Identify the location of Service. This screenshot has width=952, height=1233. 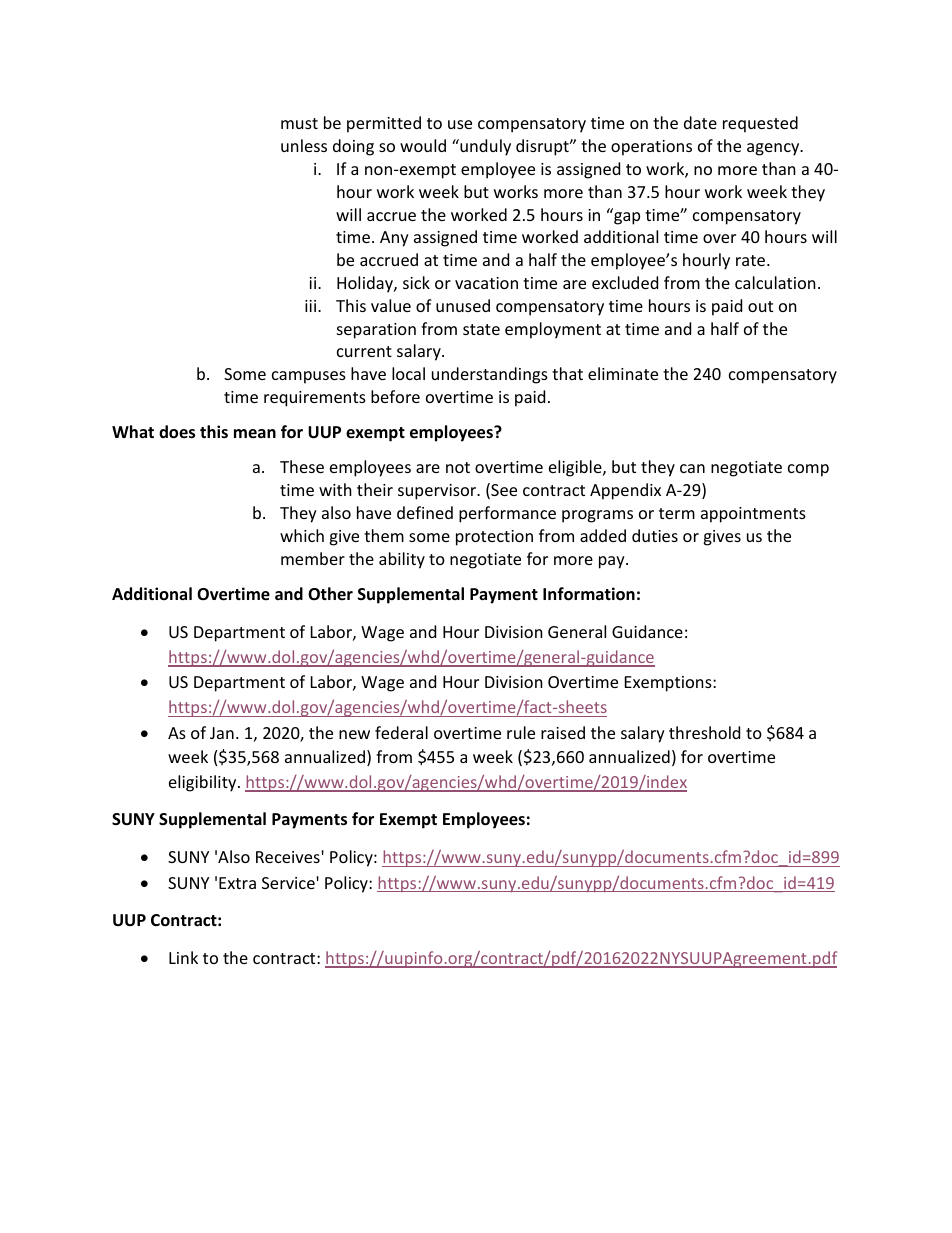
(288, 883).
